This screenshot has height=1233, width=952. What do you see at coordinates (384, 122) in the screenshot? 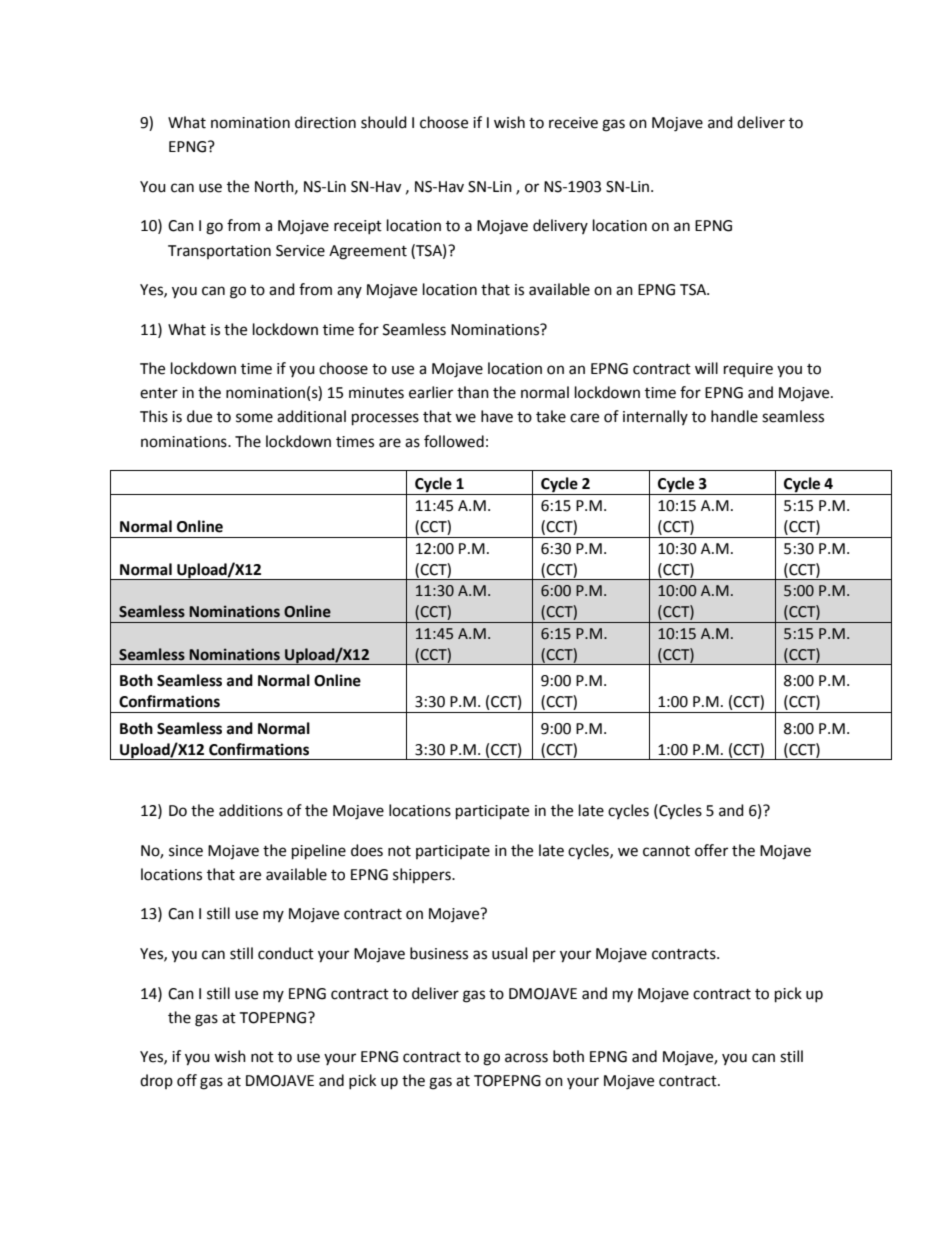
I see `should` at bounding box center [384, 122].
